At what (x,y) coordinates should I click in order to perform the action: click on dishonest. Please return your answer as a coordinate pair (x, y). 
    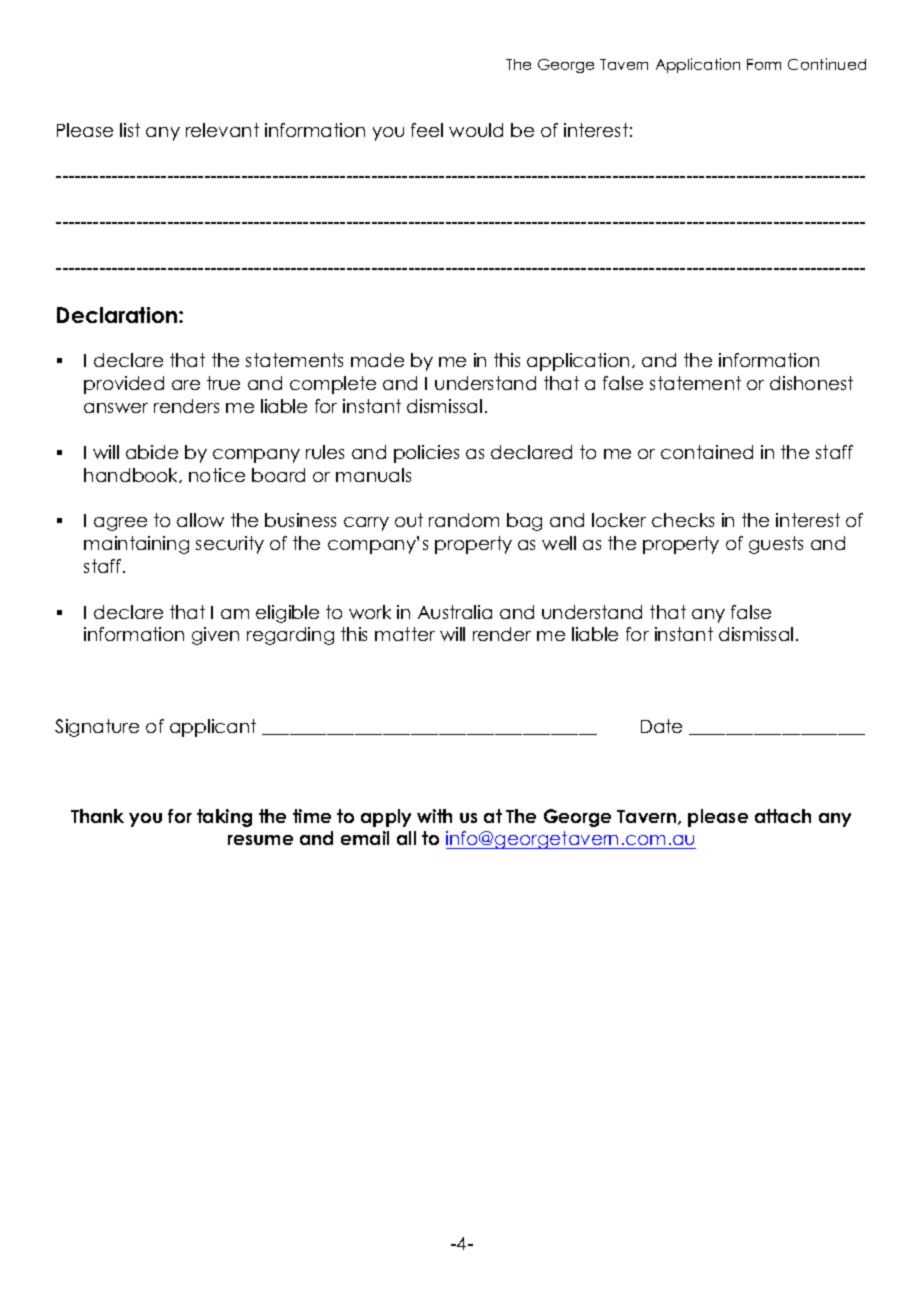
    Looking at the image, I should click on (811, 383).
